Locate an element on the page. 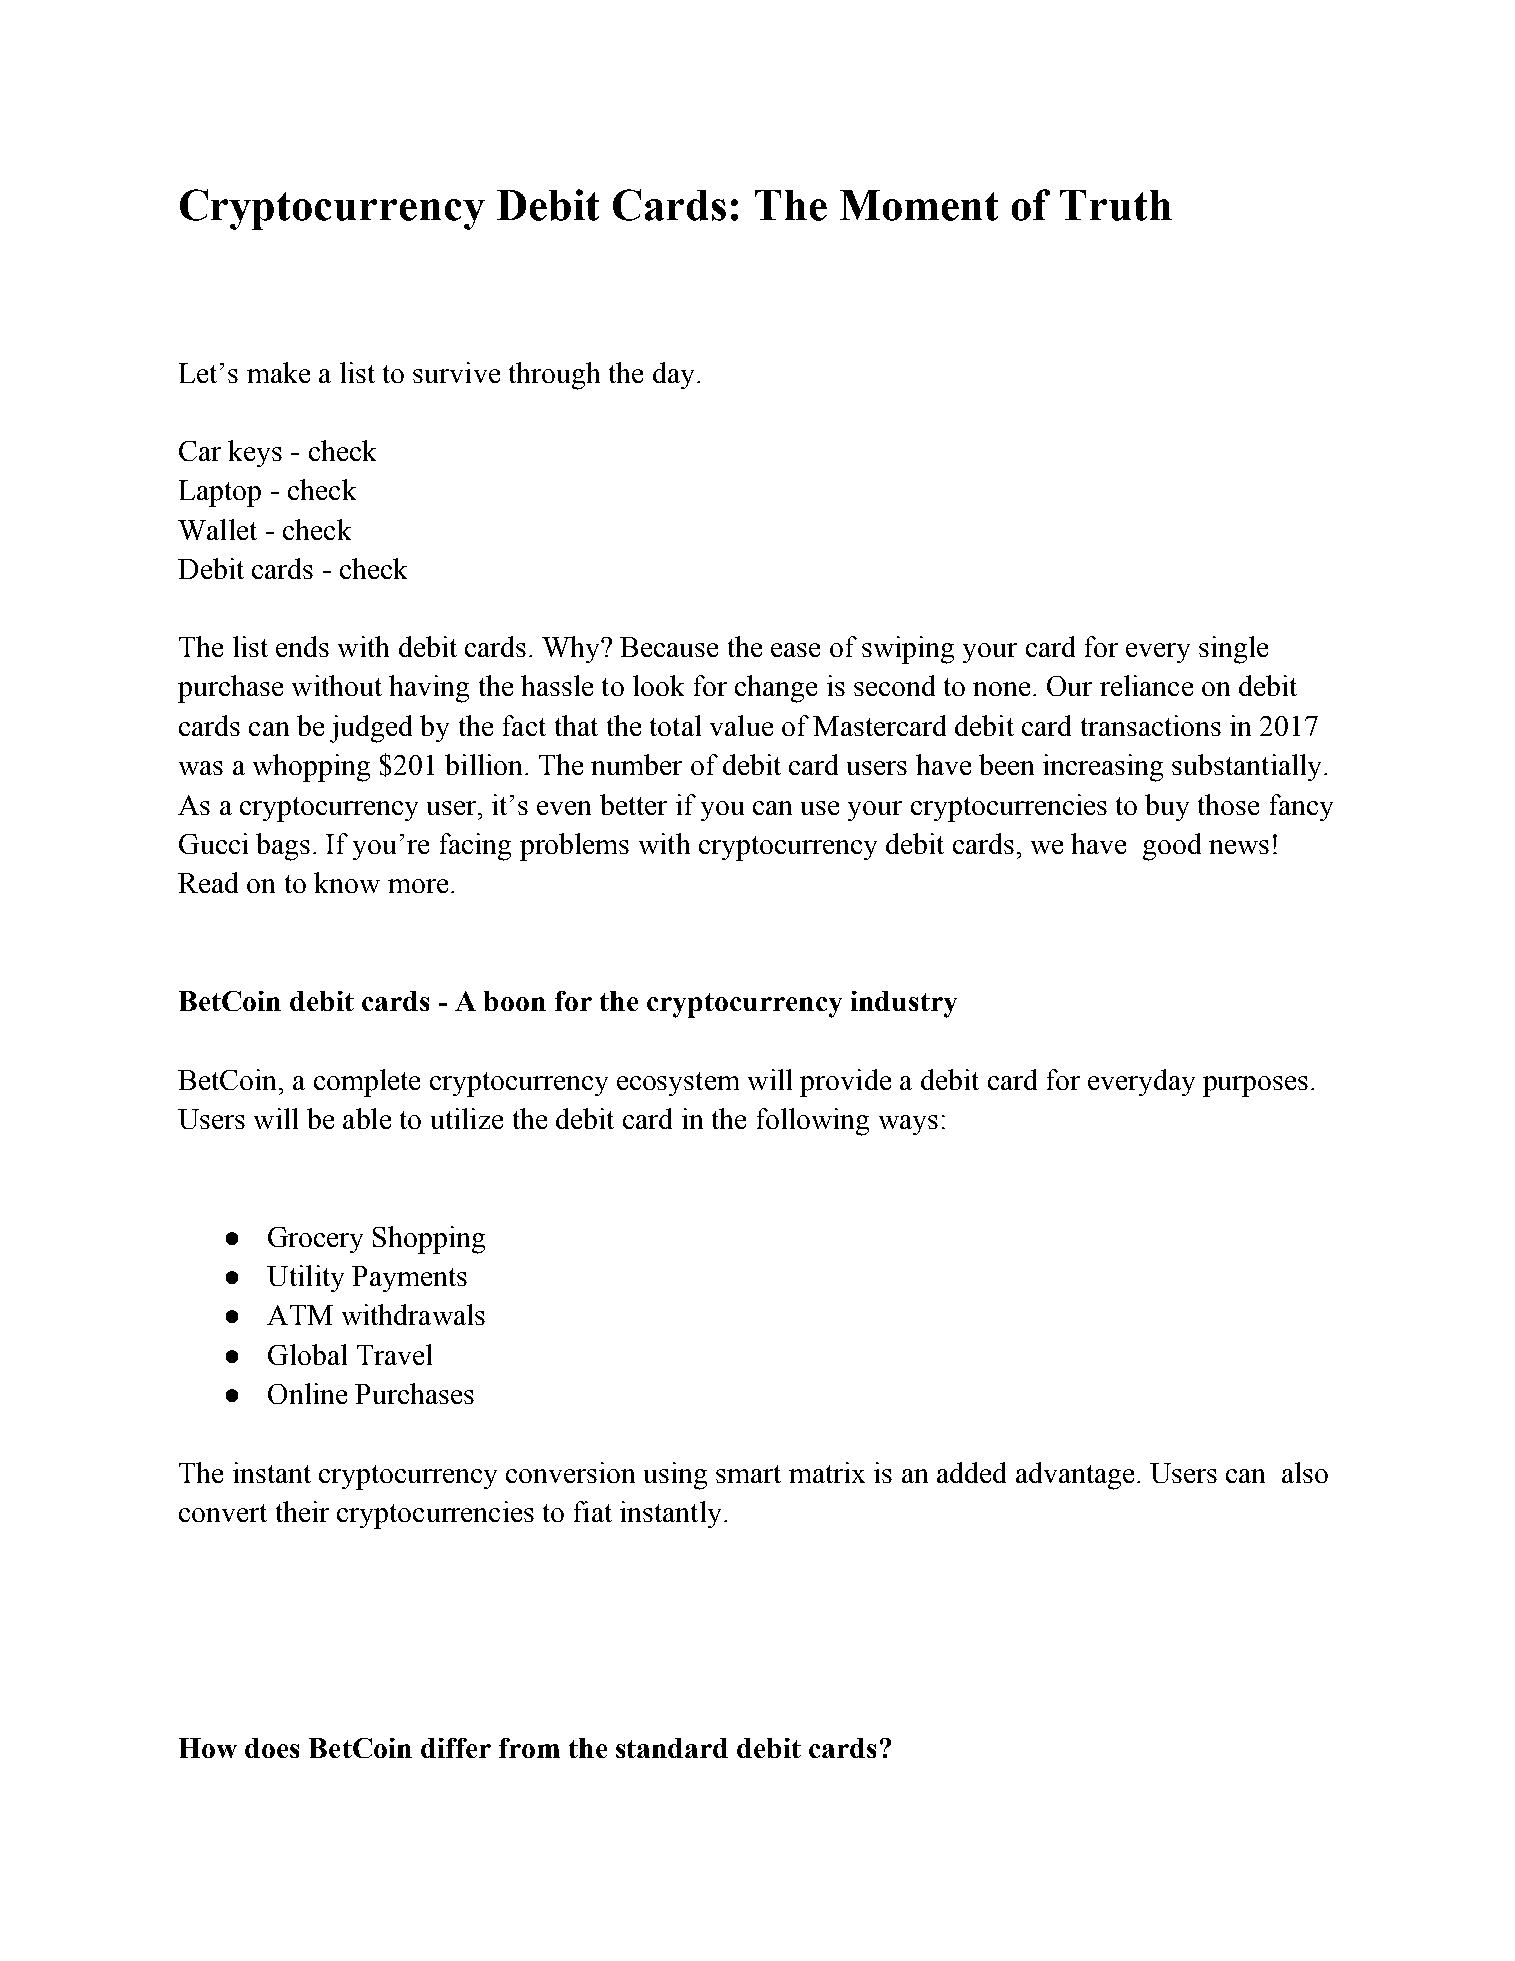 The width and height of the image is (1515, 1961). ends is located at coordinates (302, 646).
